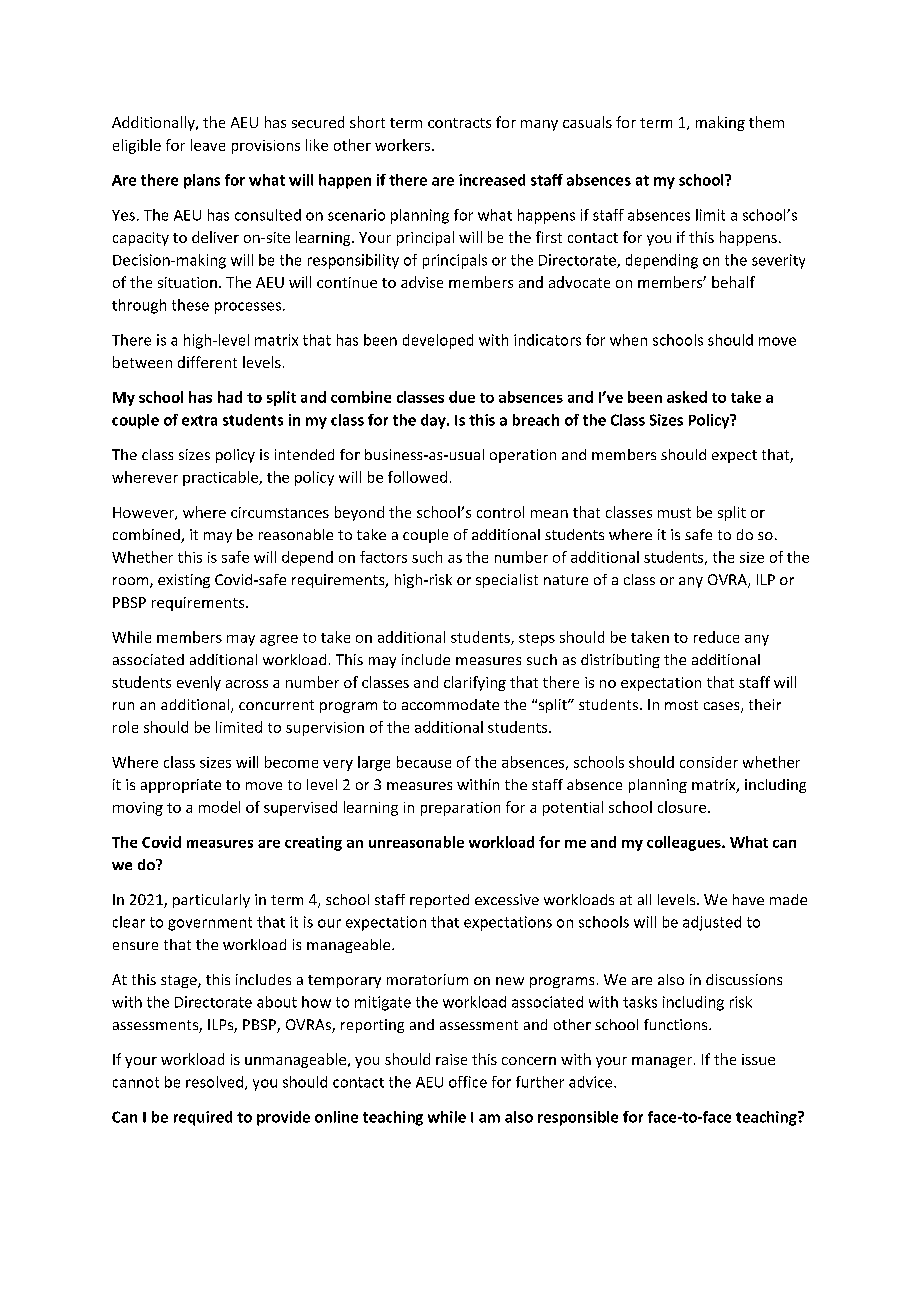 The image size is (924, 1308). What do you see at coordinates (507, 581) in the image?
I see `specialist` at bounding box center [507, 581].
